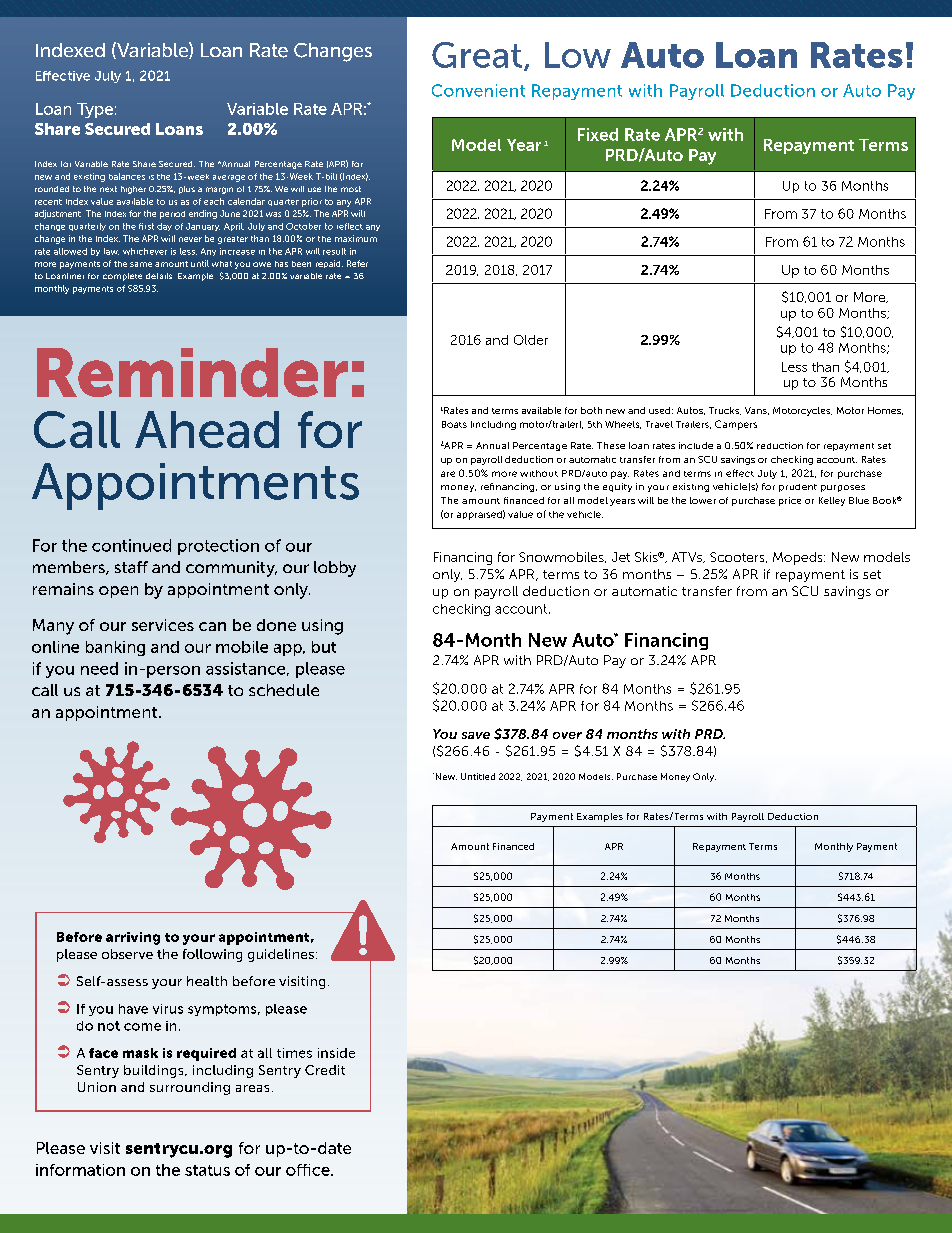  What do you see at coordinates (478, 90) in the page?
I see `Convenient` at bounding box center [478, 90].
